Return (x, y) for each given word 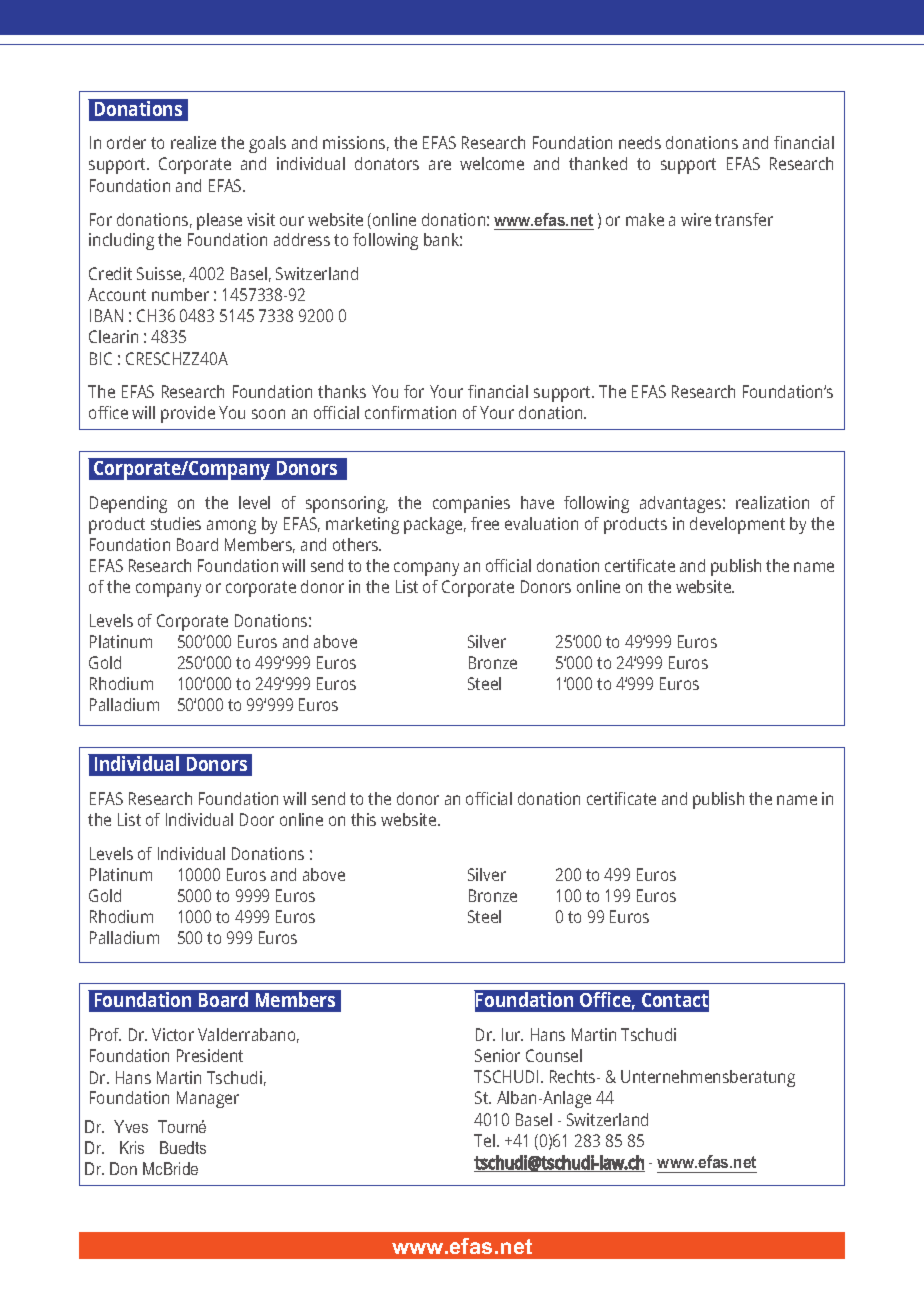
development (737, 525)
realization (772, 502)
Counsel (554, 1055)
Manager (208, 1099)
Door (257, 819)
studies (176, 523)
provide (188, 414)
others (357, 544)
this (363, 819)
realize (193, 142)
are (440, 165)
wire (696, 219)
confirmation (410, 412)
